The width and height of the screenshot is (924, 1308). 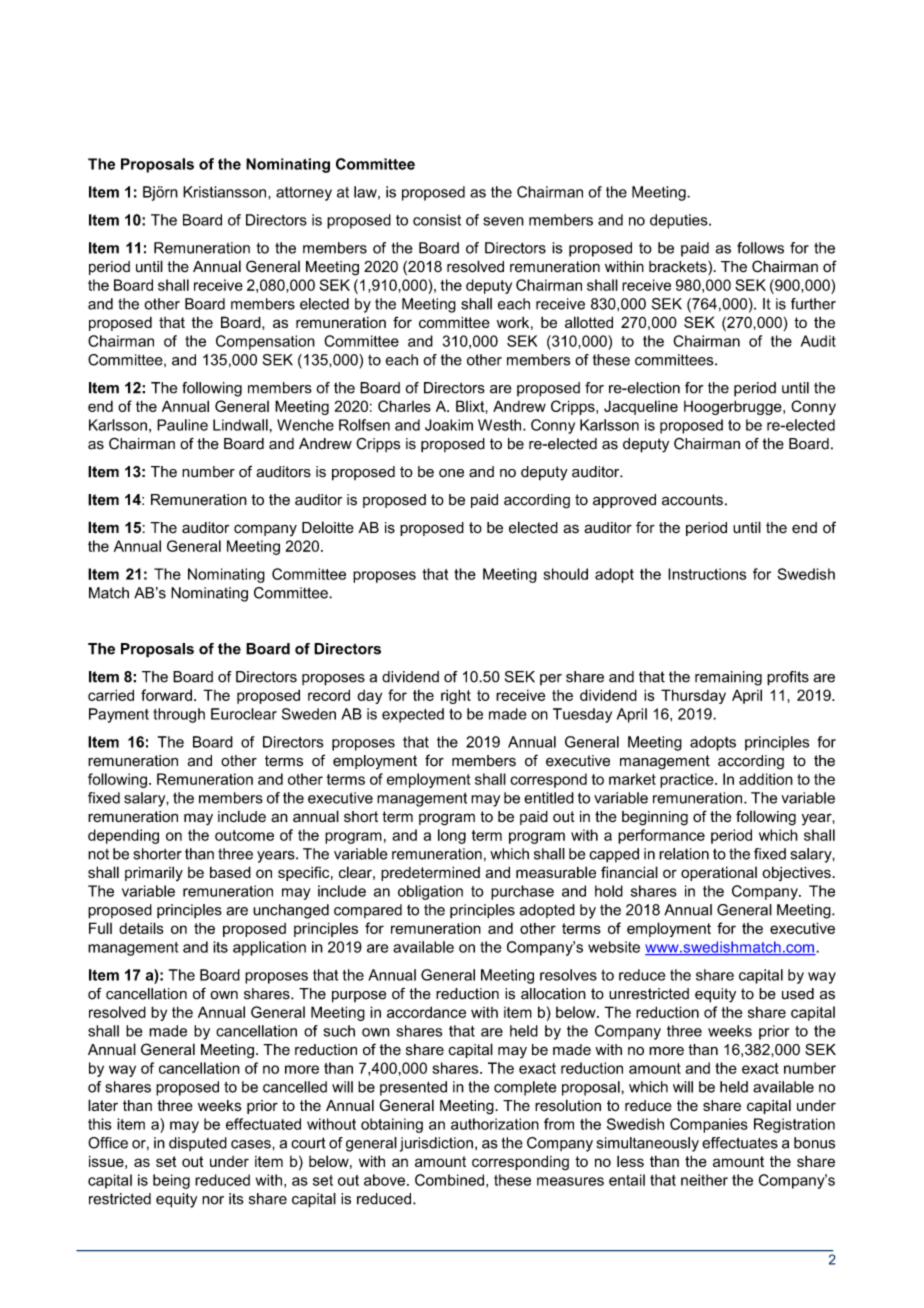 What do you see at coordinates (692, 500) in the screenshot?
I see `accounts` at bounding box center [692, 500].
